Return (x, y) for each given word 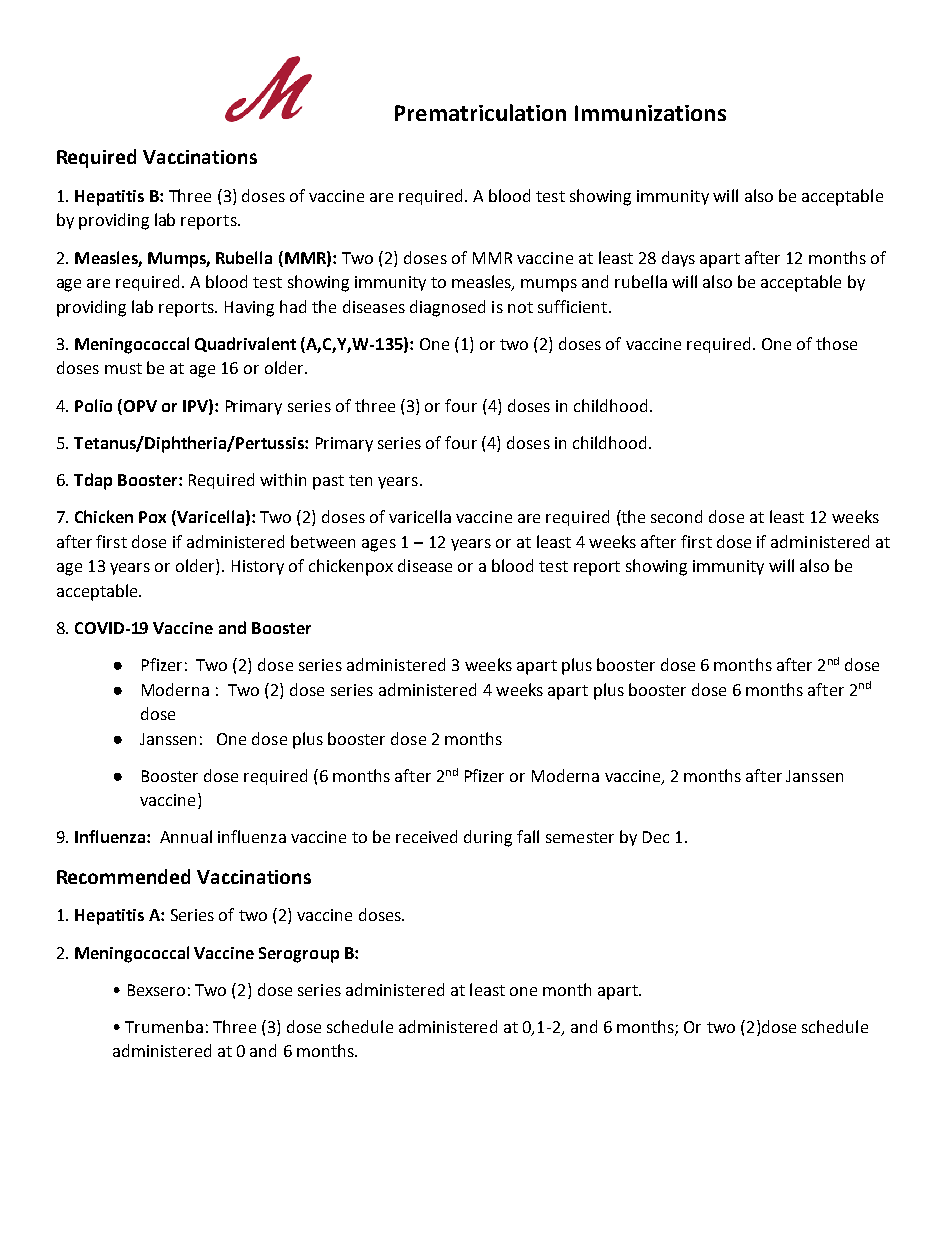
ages (379, 545)
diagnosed (447, 308)
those (836, 343)
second (676, 516)
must (123, 368)
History (258, 567)
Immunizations (650, 113)
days (678, 259)
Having (249, 309)
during (488, 838)
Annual (186, 836)
